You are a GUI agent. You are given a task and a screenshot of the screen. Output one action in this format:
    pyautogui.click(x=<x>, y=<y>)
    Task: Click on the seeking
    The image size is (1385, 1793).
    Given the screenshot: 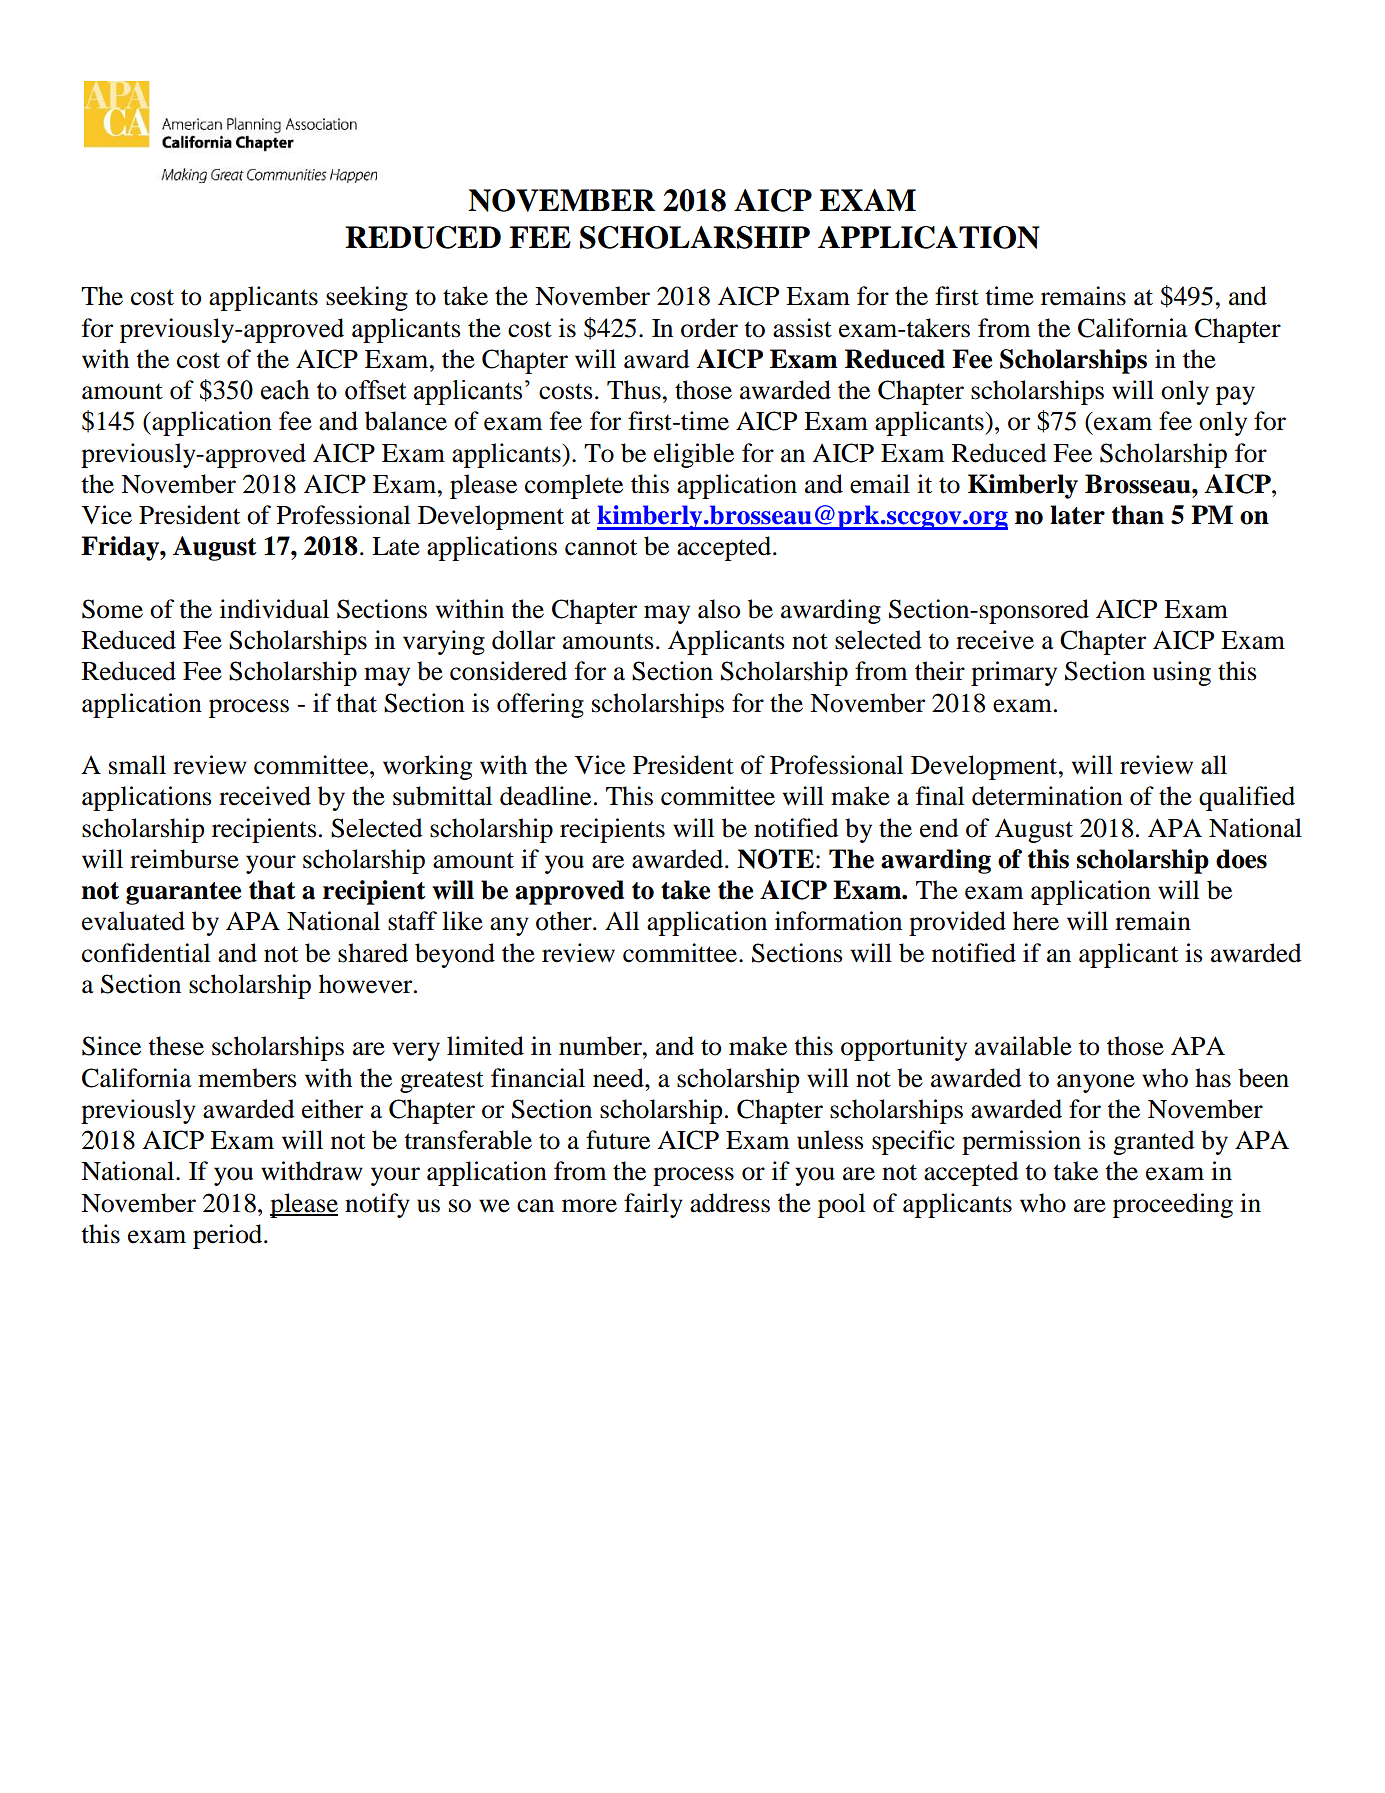 What is the action you would take?
    pyautogui.click(x=367, y=298)
